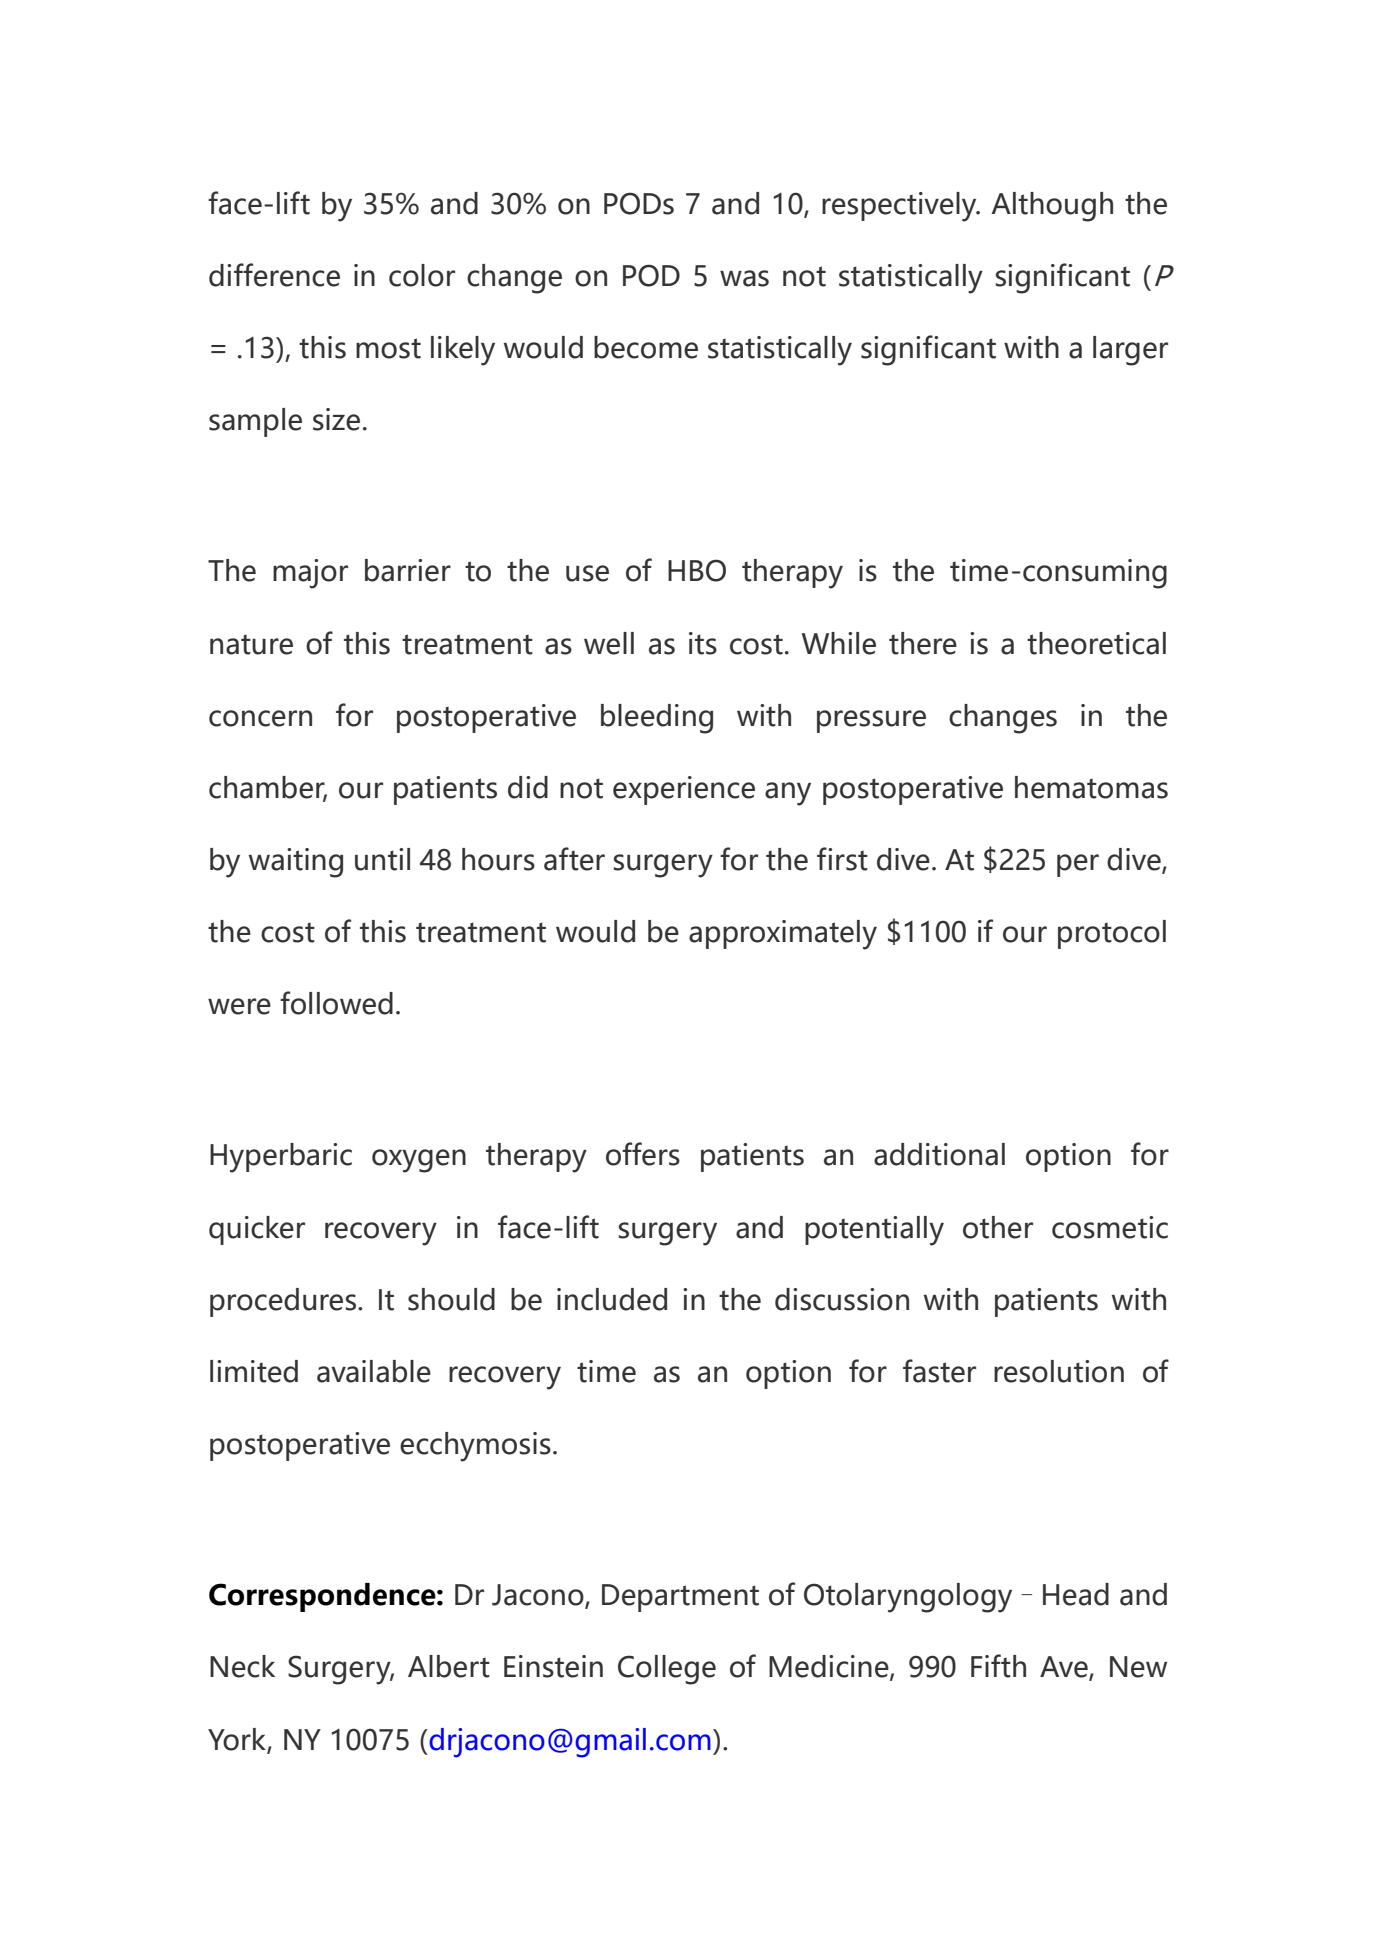 The width and height of the screenshot is (1377, 1947). I want to click on approximately, so click(783, 935).
